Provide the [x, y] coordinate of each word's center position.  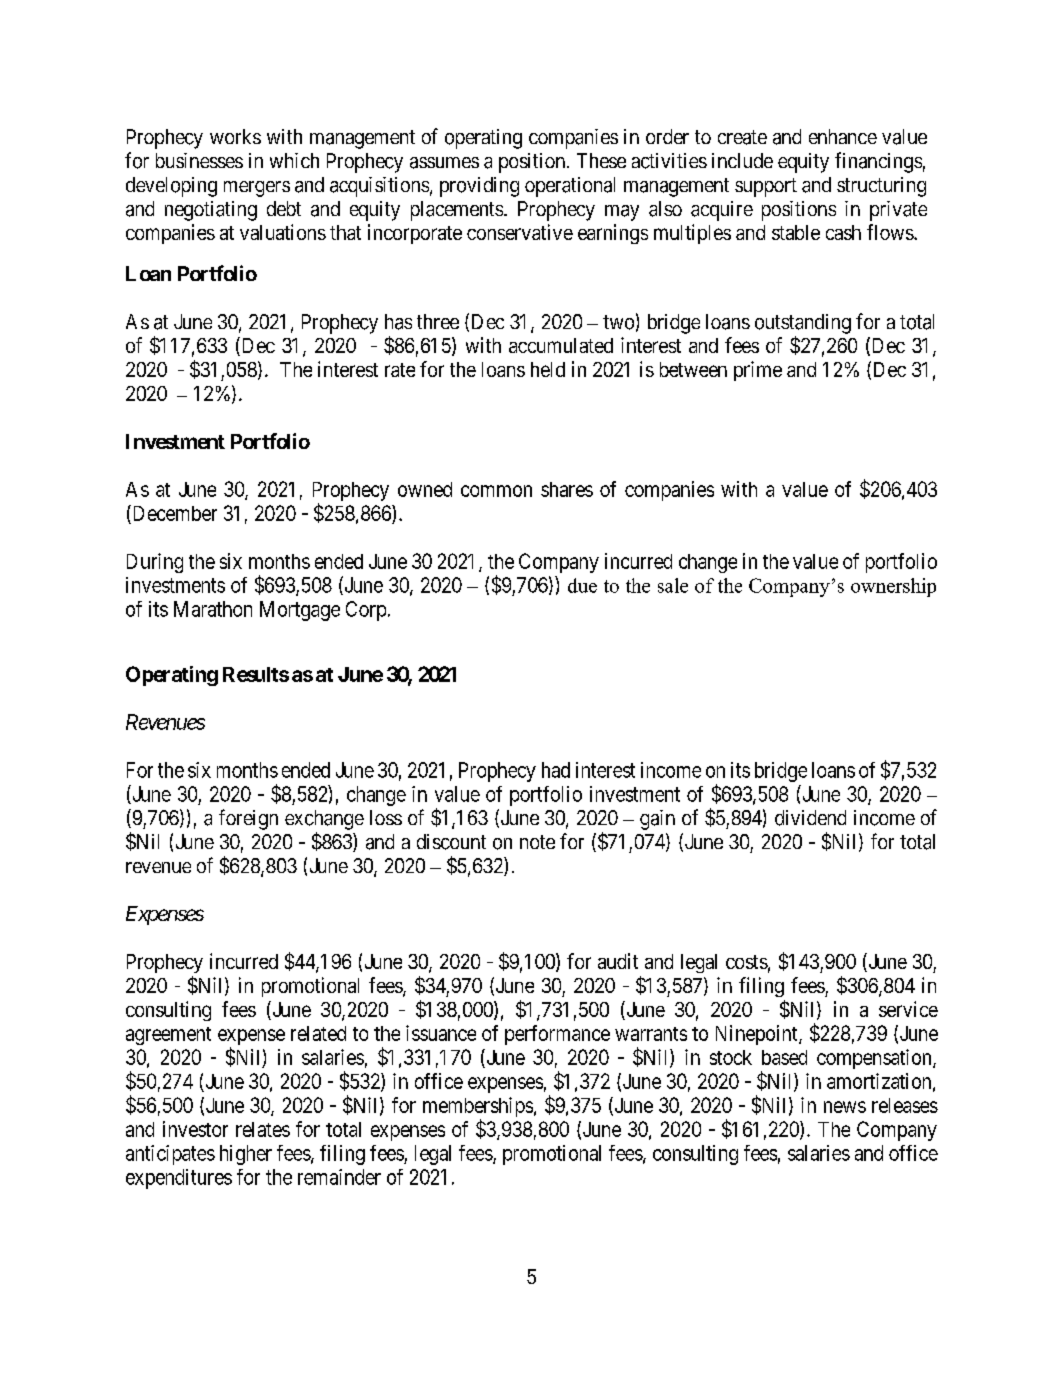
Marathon [213, 609]
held [548, 369]
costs [747, 962]
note [537, 842]
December [173, 513]
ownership [893, 587]
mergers [257, 189]
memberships [478, 1108]
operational [570, 187]
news [845, 1107]
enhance [843, 136]
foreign [248, 819]
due [582, 585]
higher [246, 1155]
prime [758, 371]
